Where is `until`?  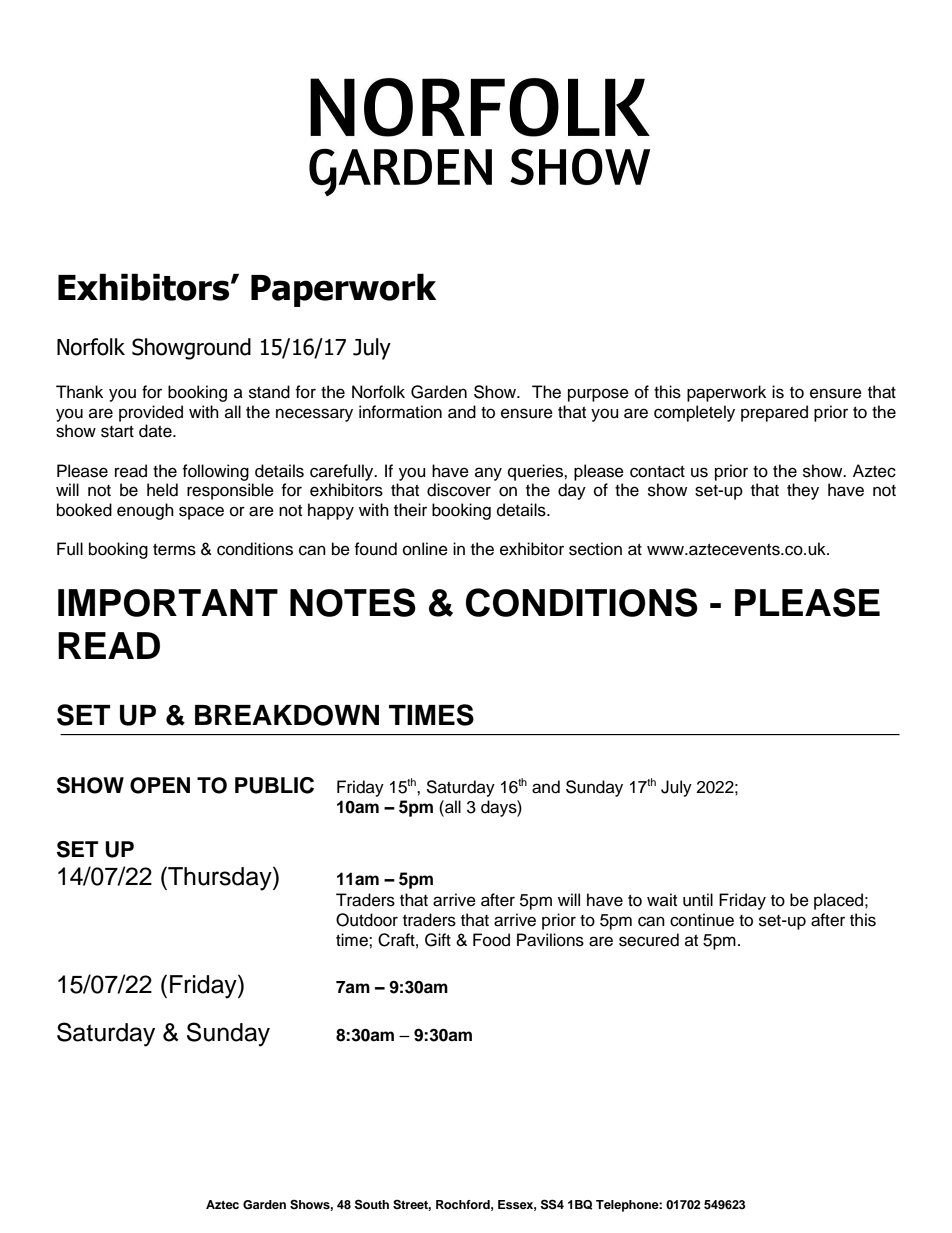
until is located at coordinates (698, 900).
